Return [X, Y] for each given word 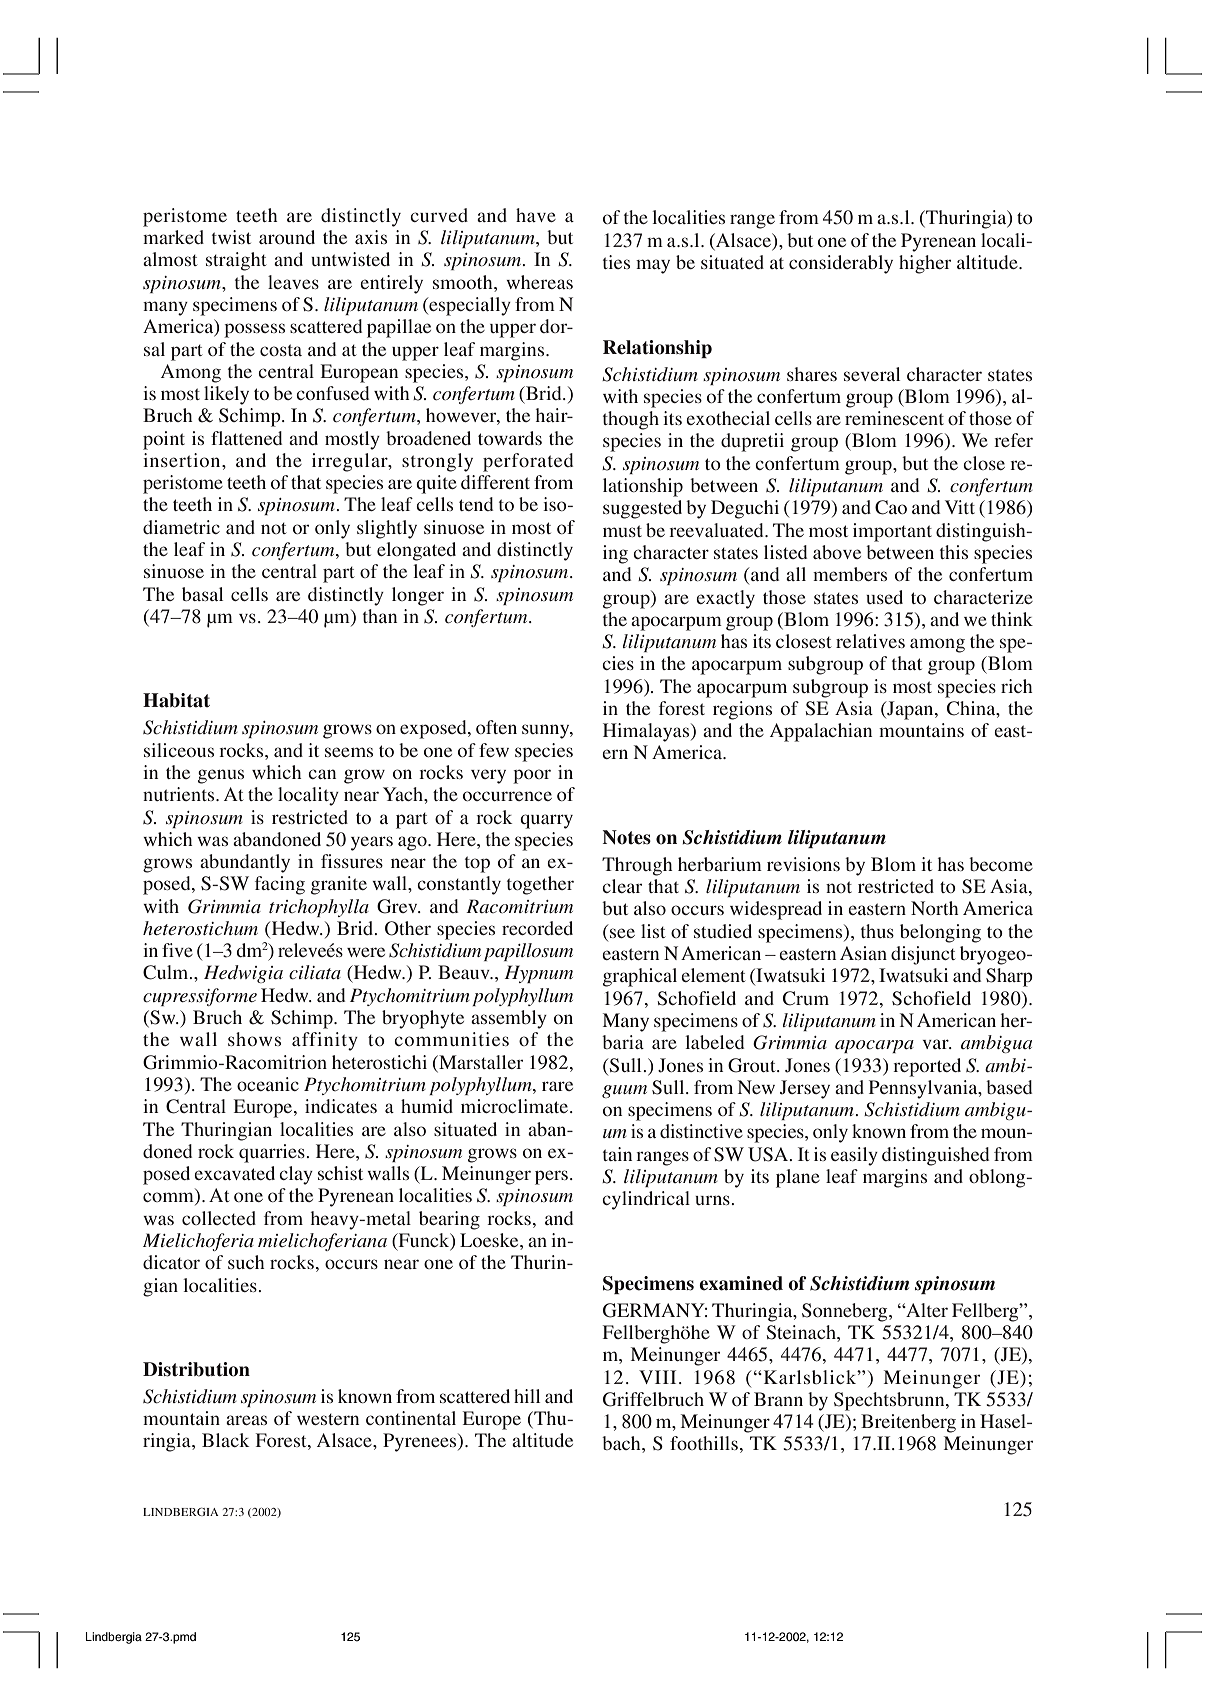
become [1001, 864]
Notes [626, 837]
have [536, 215]
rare [557, 1086]
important [892, 532]
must [622, 531]
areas [246, 1420]
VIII [657, 1377]
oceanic [268, 1084]
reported [927, 1067]
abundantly [245, 863]
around [287, 237]
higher [925, 264]
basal [202, 594]
